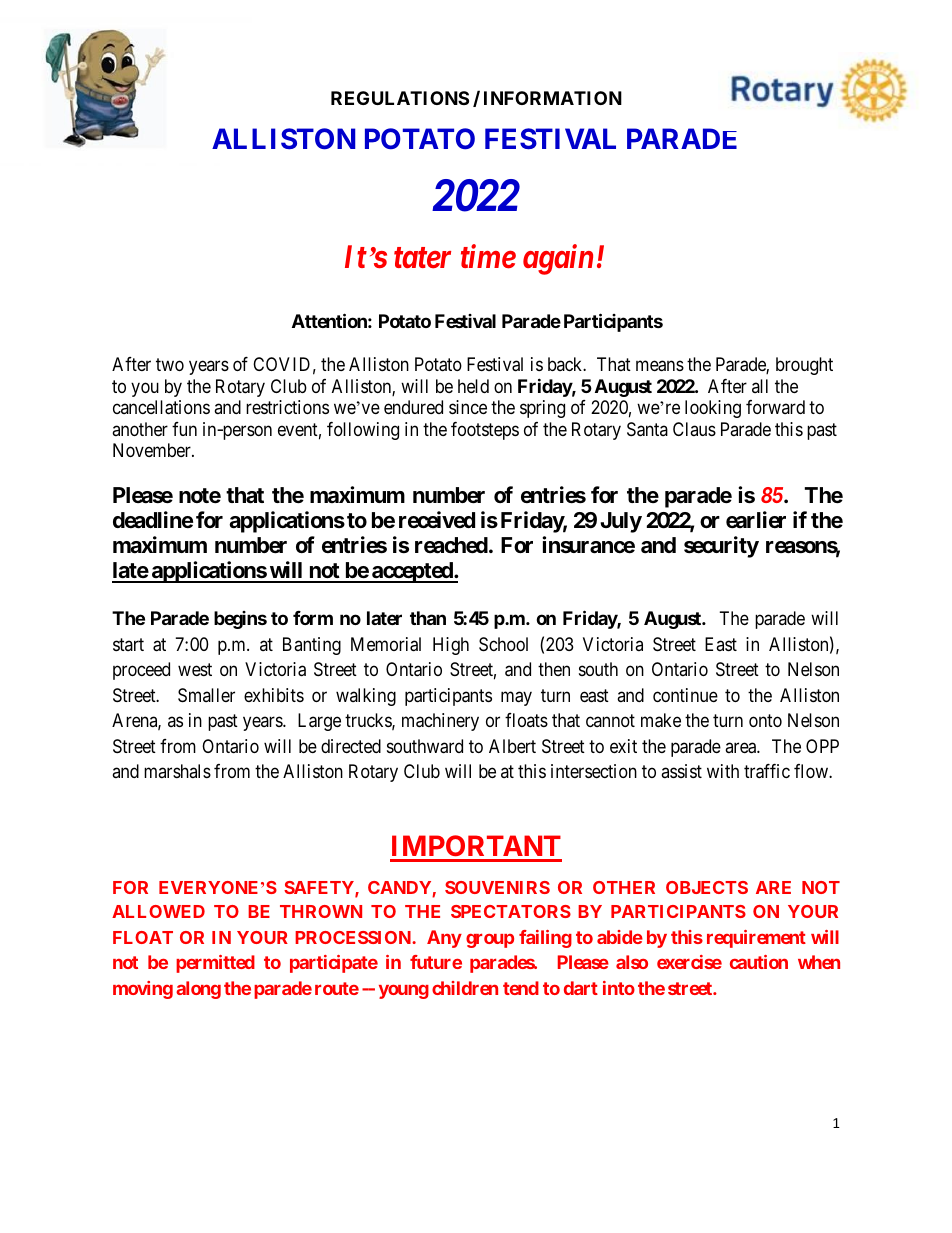  Describe the element at coordinates (723, 771) in the screenshot. I see `with` at that location.
